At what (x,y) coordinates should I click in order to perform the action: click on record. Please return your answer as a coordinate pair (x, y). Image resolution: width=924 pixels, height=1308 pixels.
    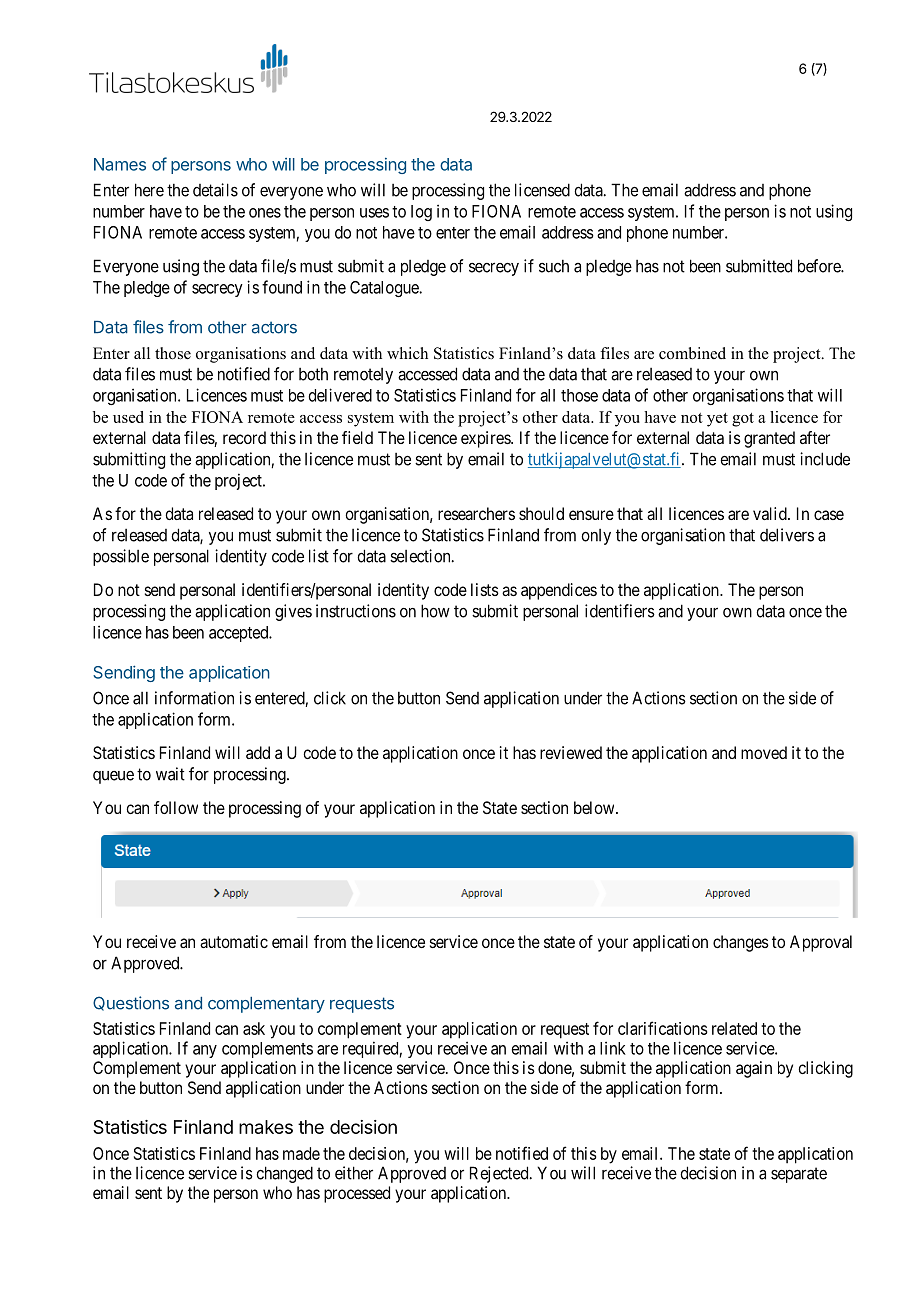
    Looking at the image, I should click on (244, 437).
